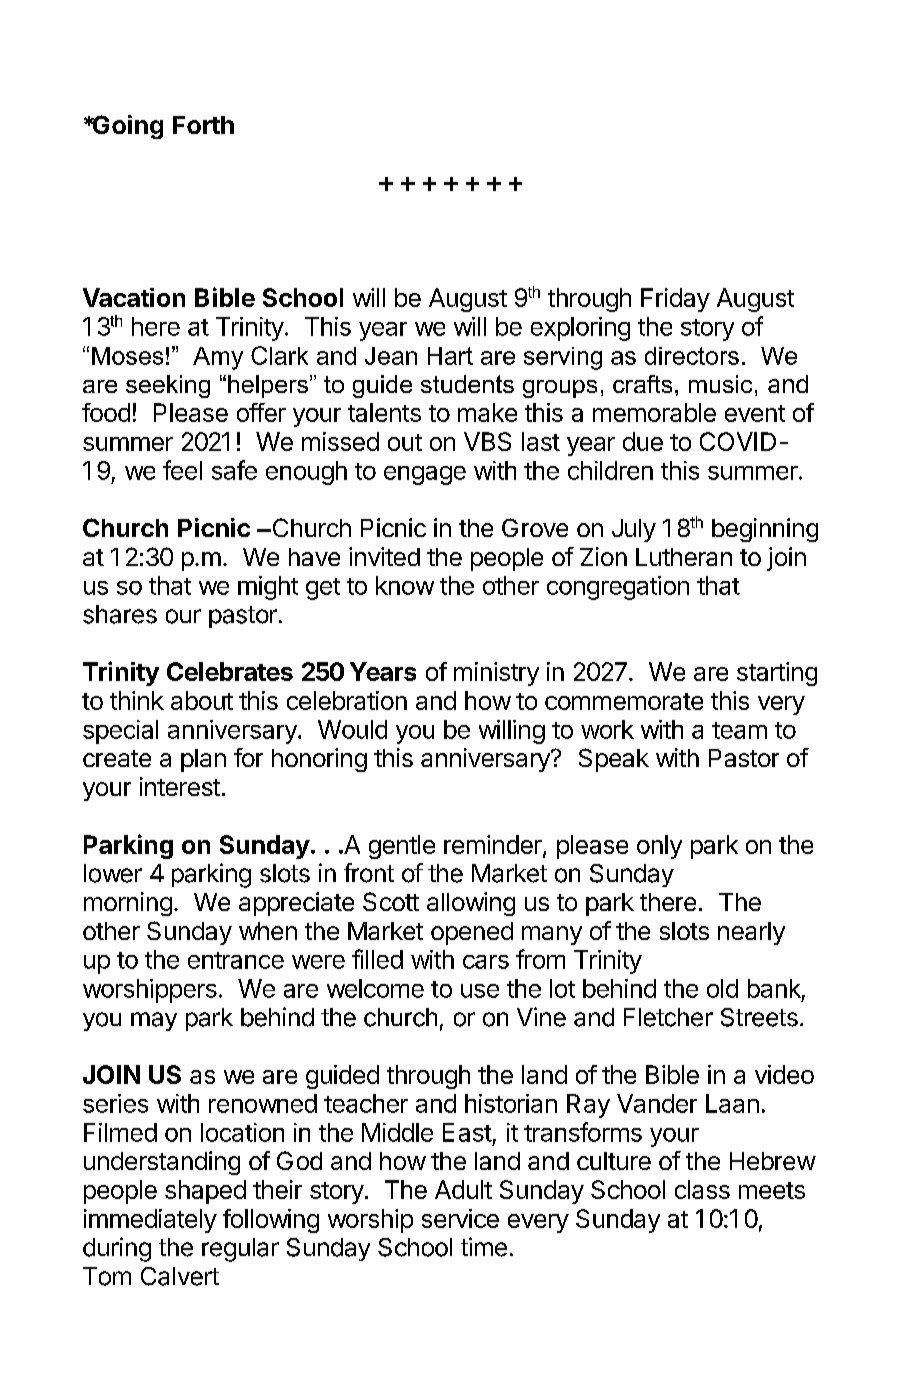 This page has width=901, height=1392. I want to click on Lutheran, so click(684, 557).
